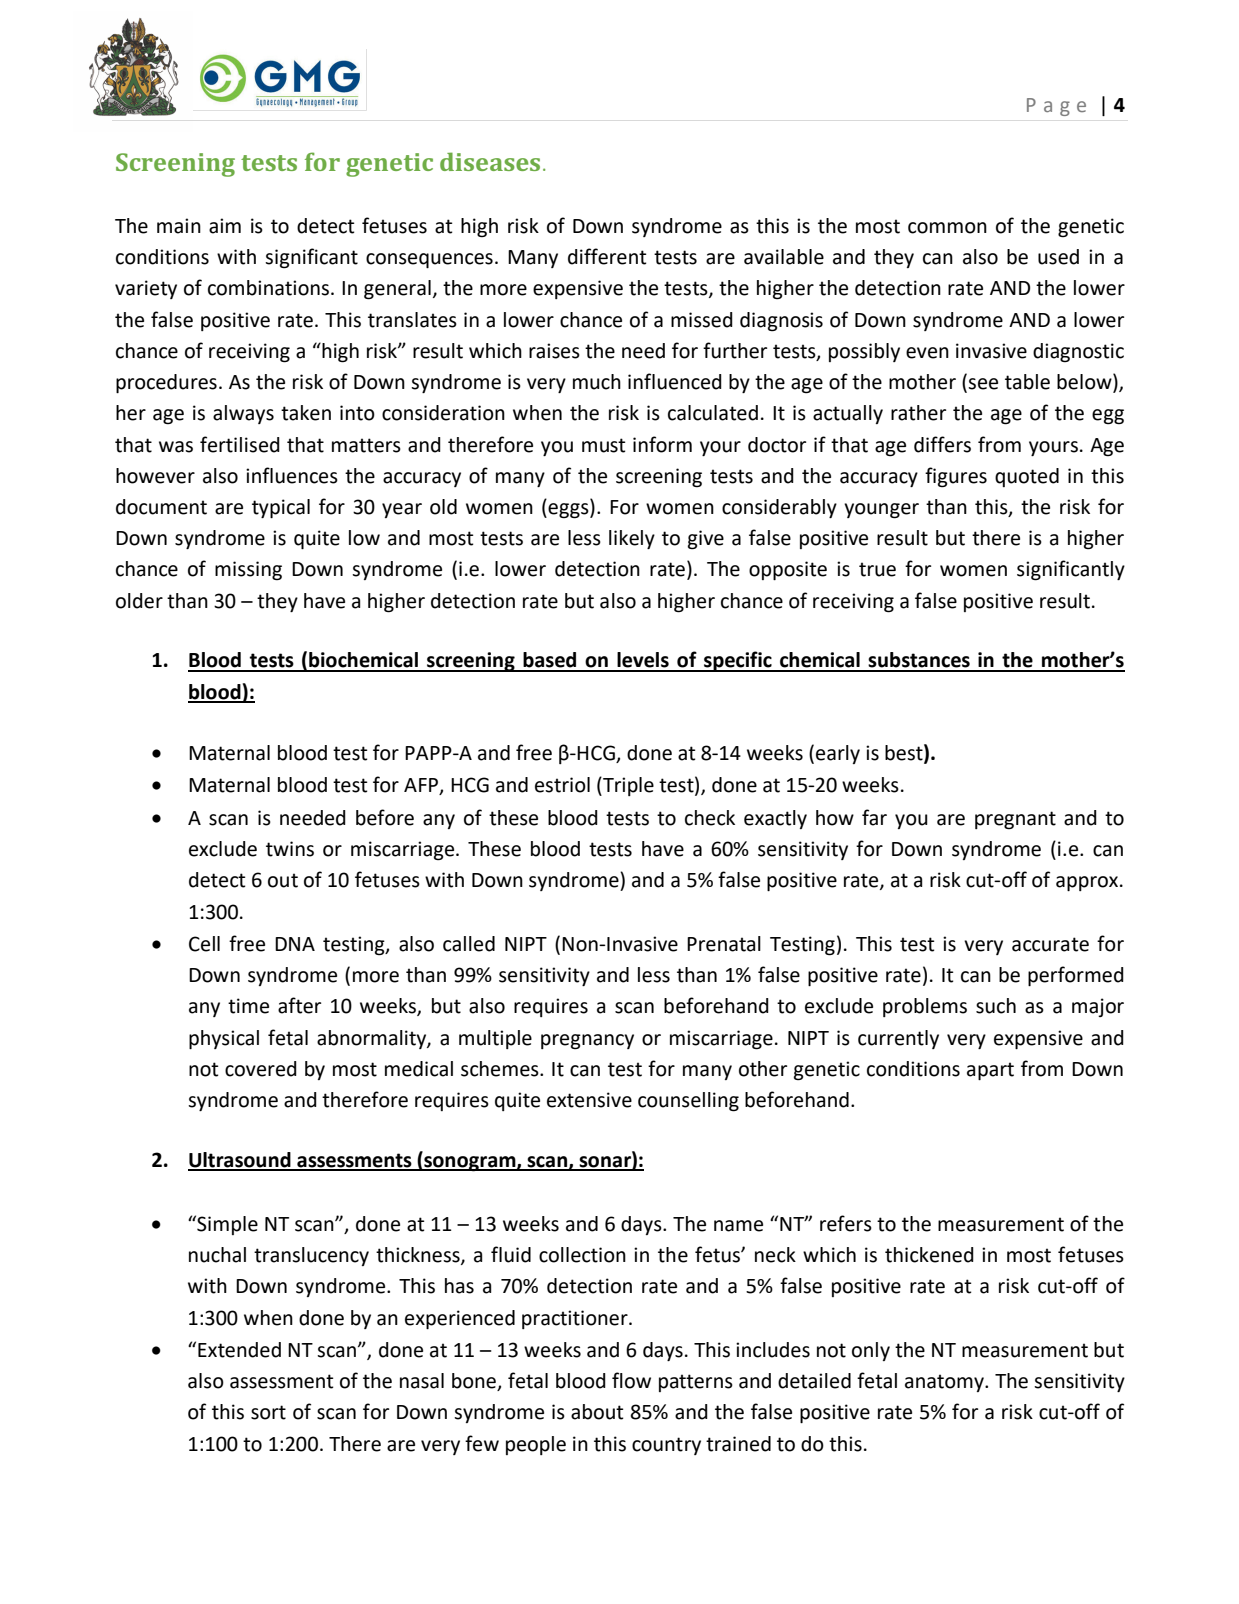 The width and height of the document is (1239, 1604). What do you see at coordinates (607, 256) in the document?
I see `different` at bounding box center [607, 256].
